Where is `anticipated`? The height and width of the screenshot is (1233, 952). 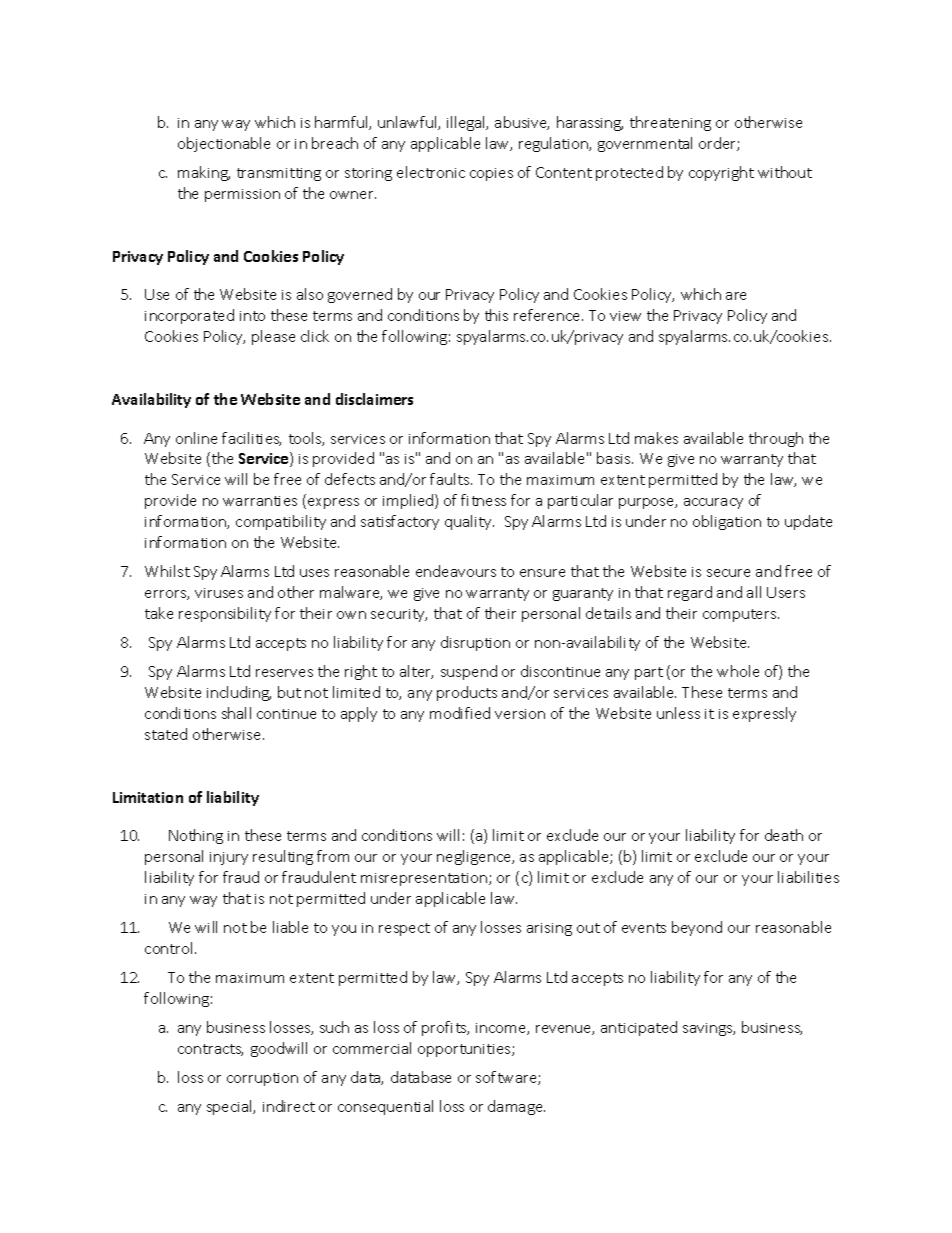
anticipated is located at coordinates (639, 1028).
